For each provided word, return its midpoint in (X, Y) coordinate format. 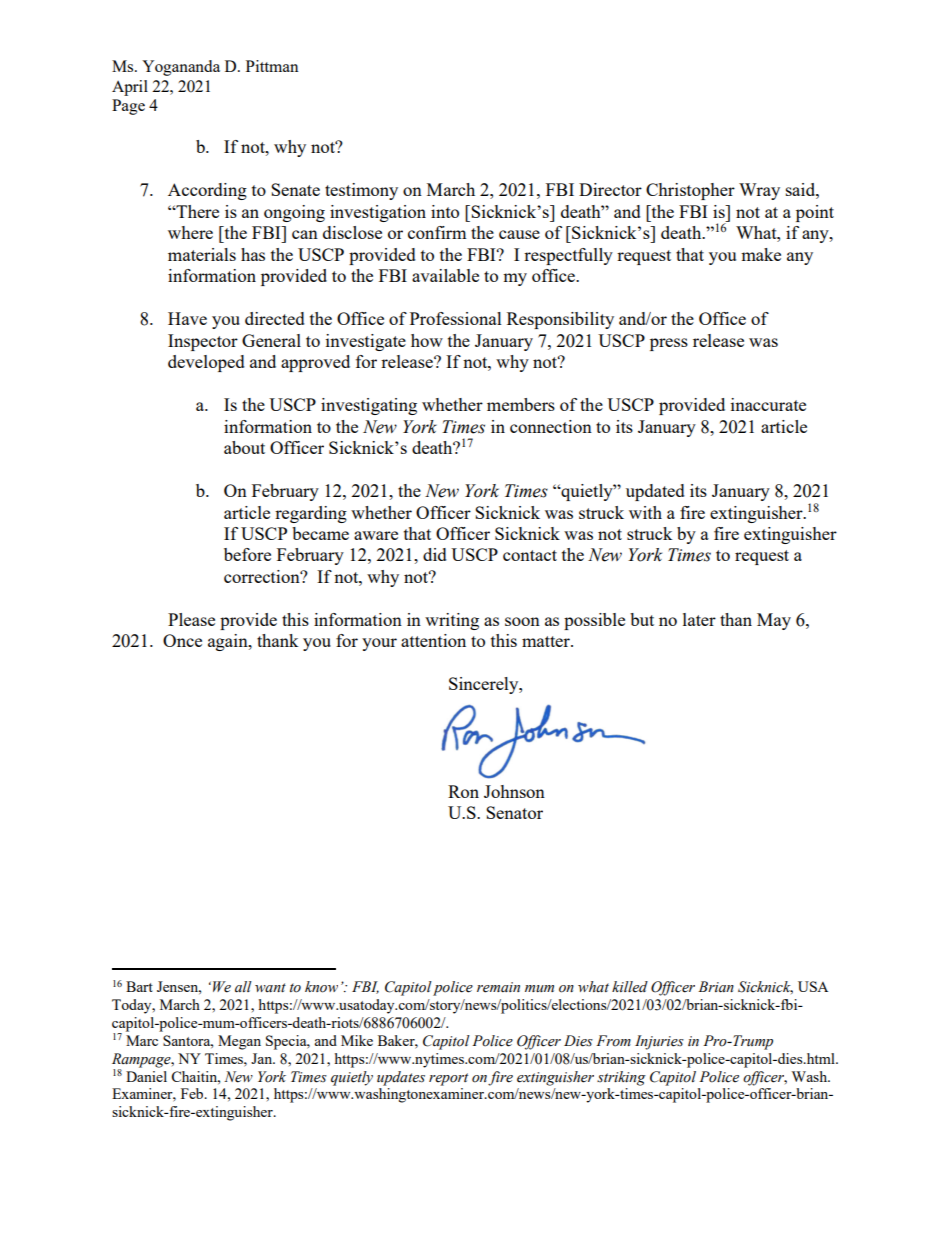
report (448, 1079)
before (247, 554)
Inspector (203, 342)
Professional (456, 318)
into (445, 211)
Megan (239, 1042)
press (669, 344)
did (435, 554)
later (699, 619)
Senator (514, 812)
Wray (759, 191)
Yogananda (181, 68)
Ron (463, 791)
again (229, 642)
